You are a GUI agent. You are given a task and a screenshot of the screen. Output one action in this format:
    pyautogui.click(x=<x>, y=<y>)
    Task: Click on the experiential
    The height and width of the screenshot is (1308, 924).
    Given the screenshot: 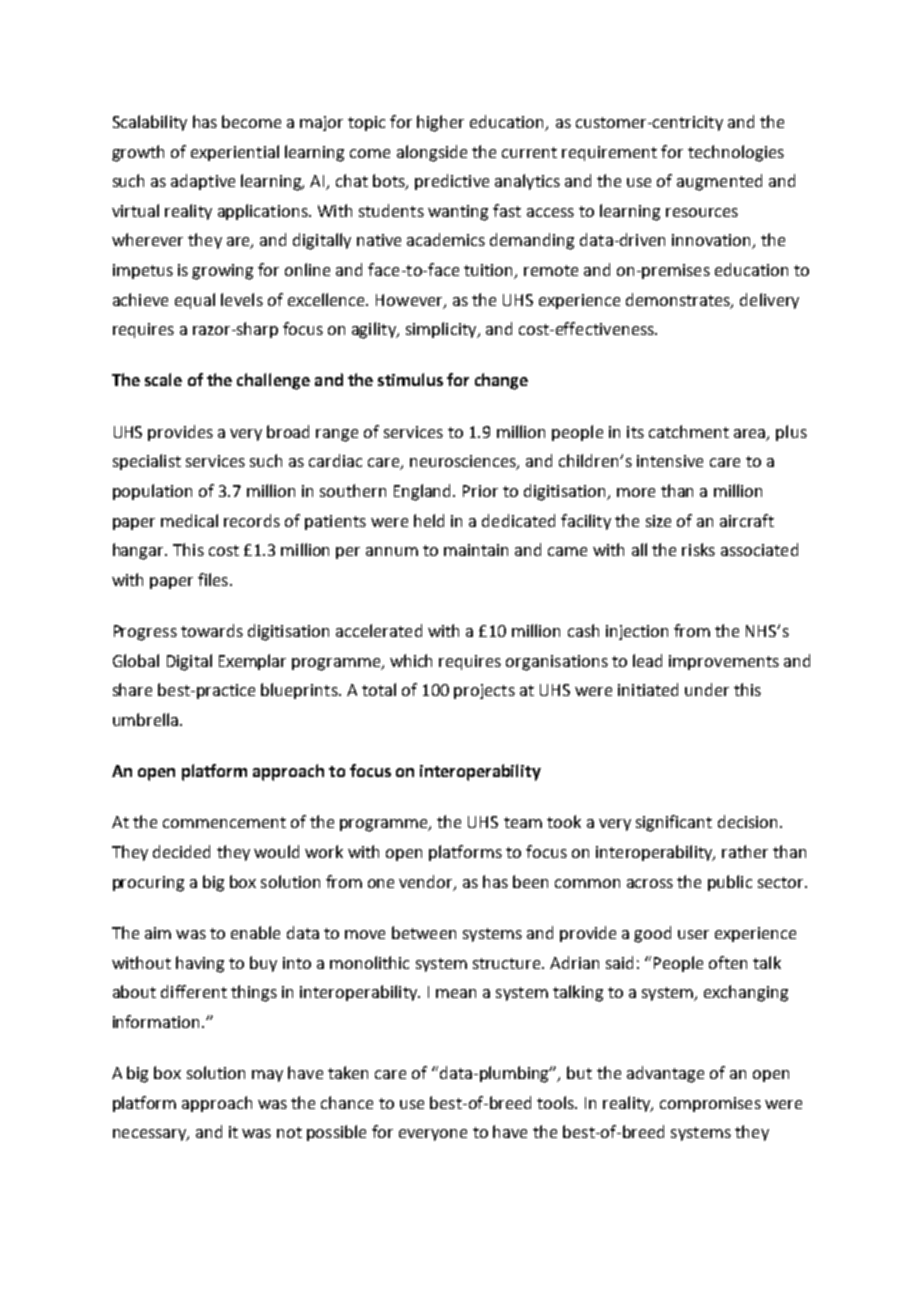 What is the action you would take?
    pyautogui.click(x=235, y=153)
